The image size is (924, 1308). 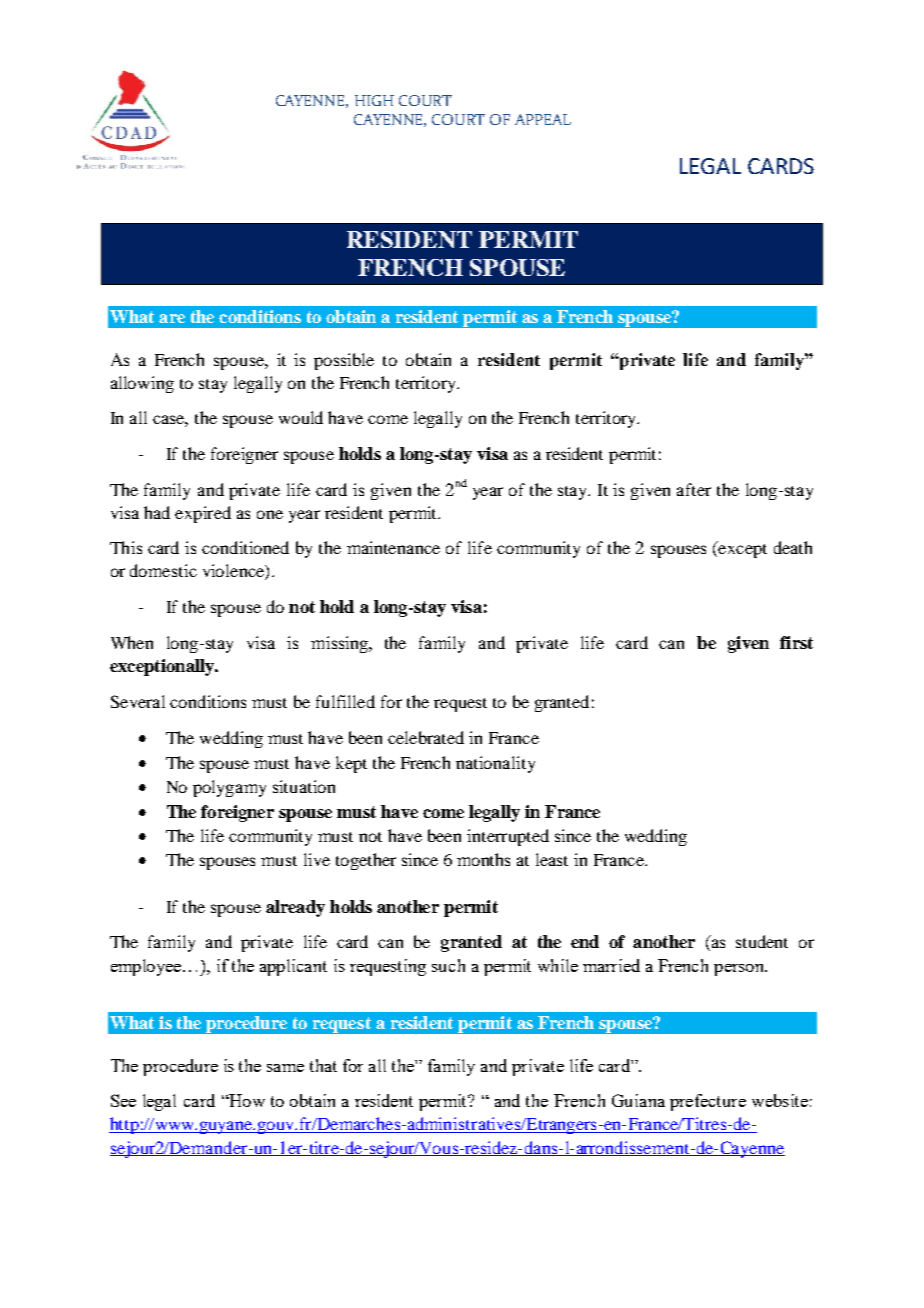 What do you see at coordinates (285, 1068) in the screenshot?
I see `same` at bounding box center [285, 1068].
